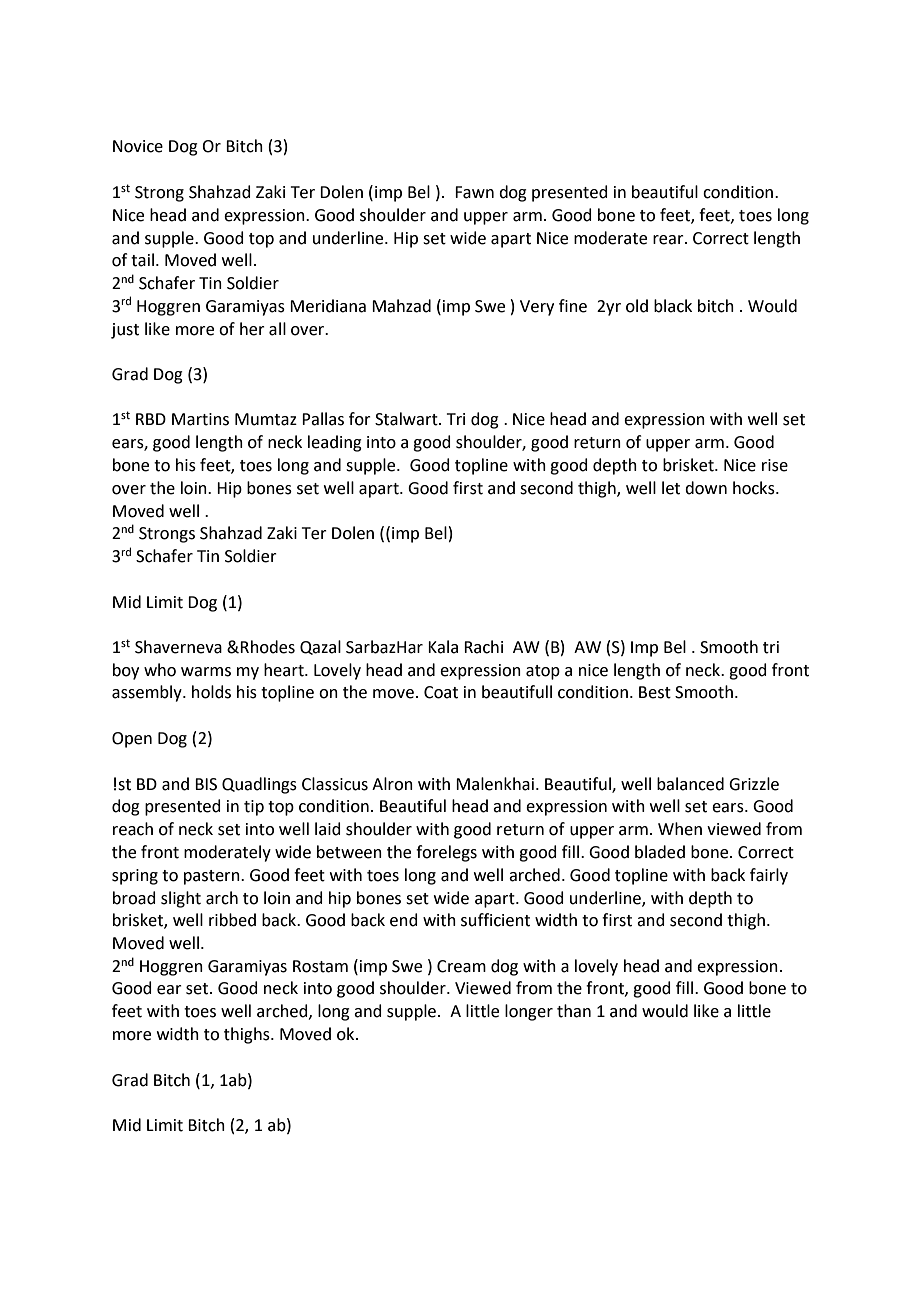 Image resolution: width=924 pixels, height=1308 pixels. I want to click on down, so click(706, 488).
